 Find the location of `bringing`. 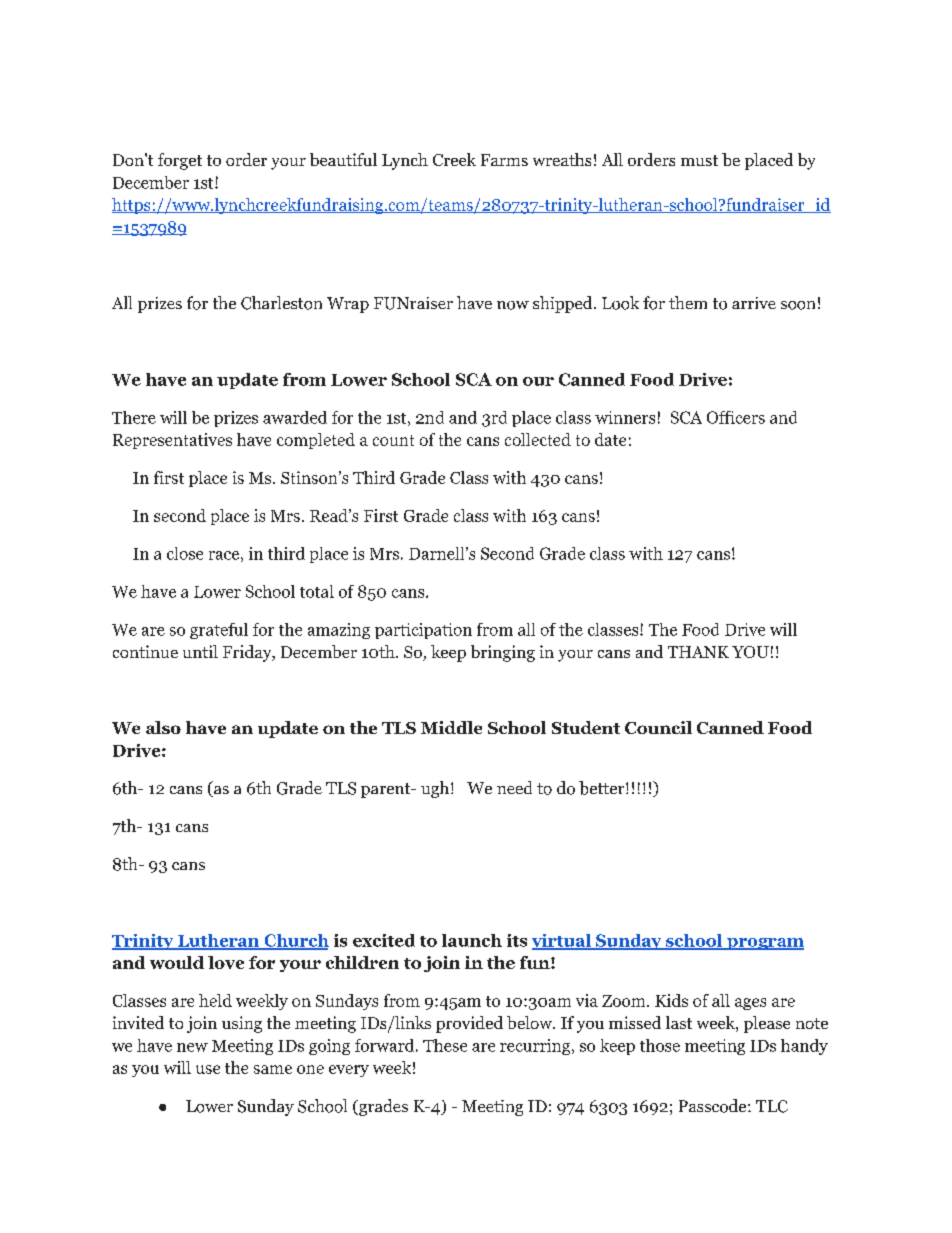

bringing is located at coordinates (503, 653).
